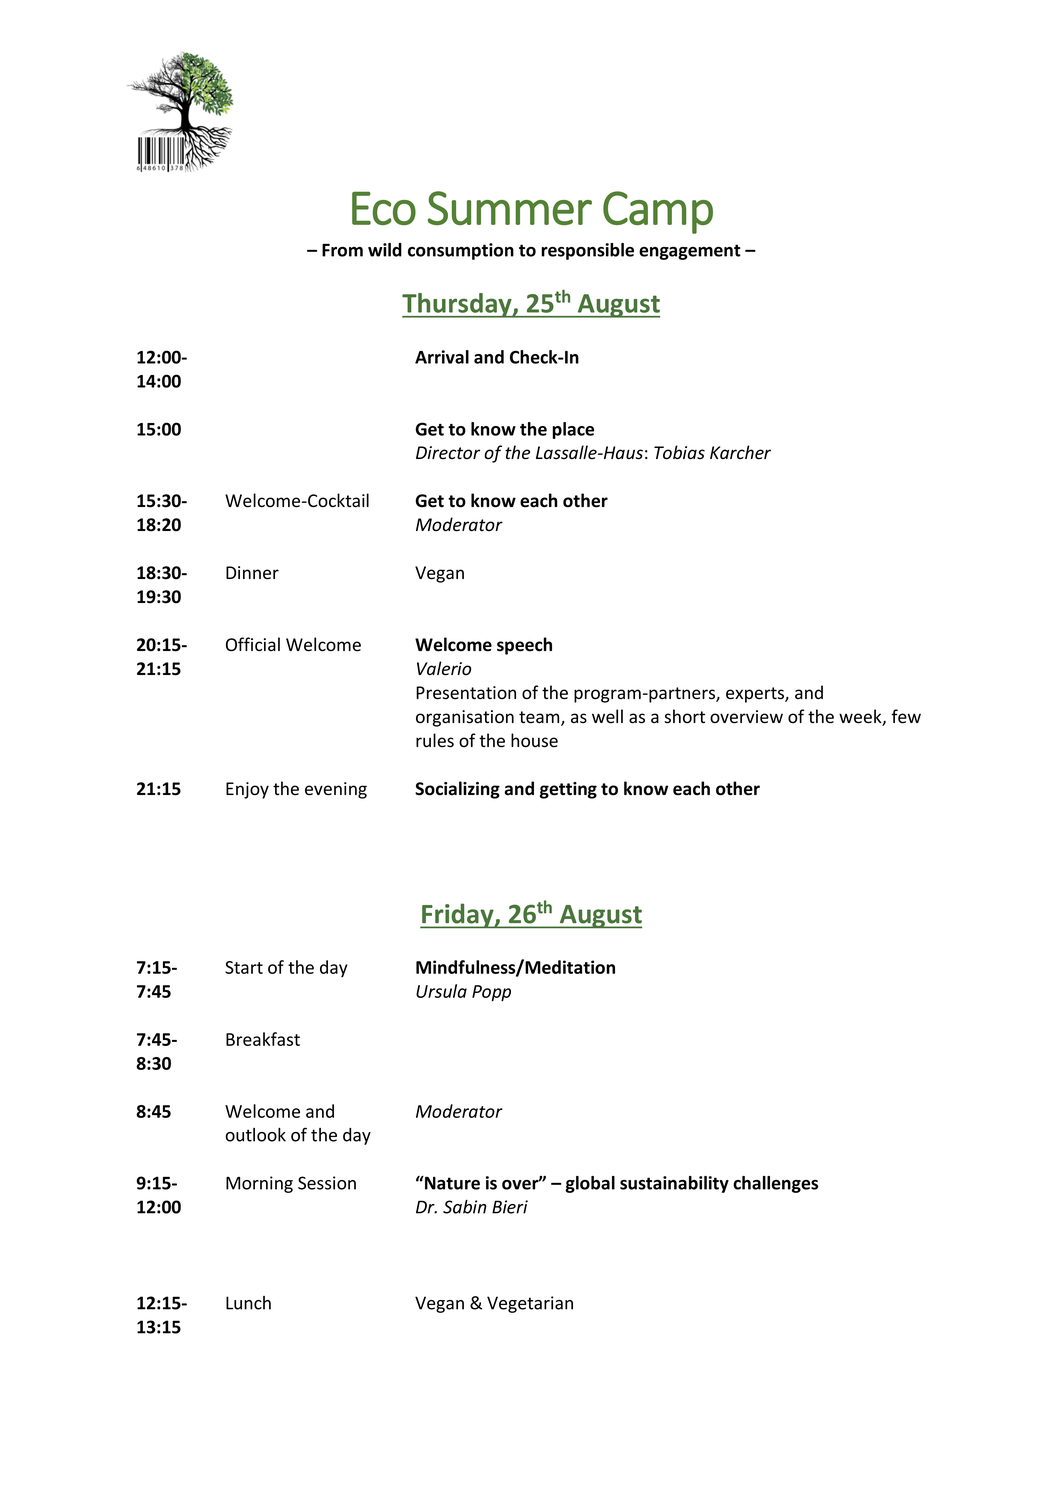 Image resolution: width=1062 pixels, height=1503 pixels. What do you see at coordinates (263, 1039) in the document?
I see `Breakfast` at bounding box center [263, 1039].
